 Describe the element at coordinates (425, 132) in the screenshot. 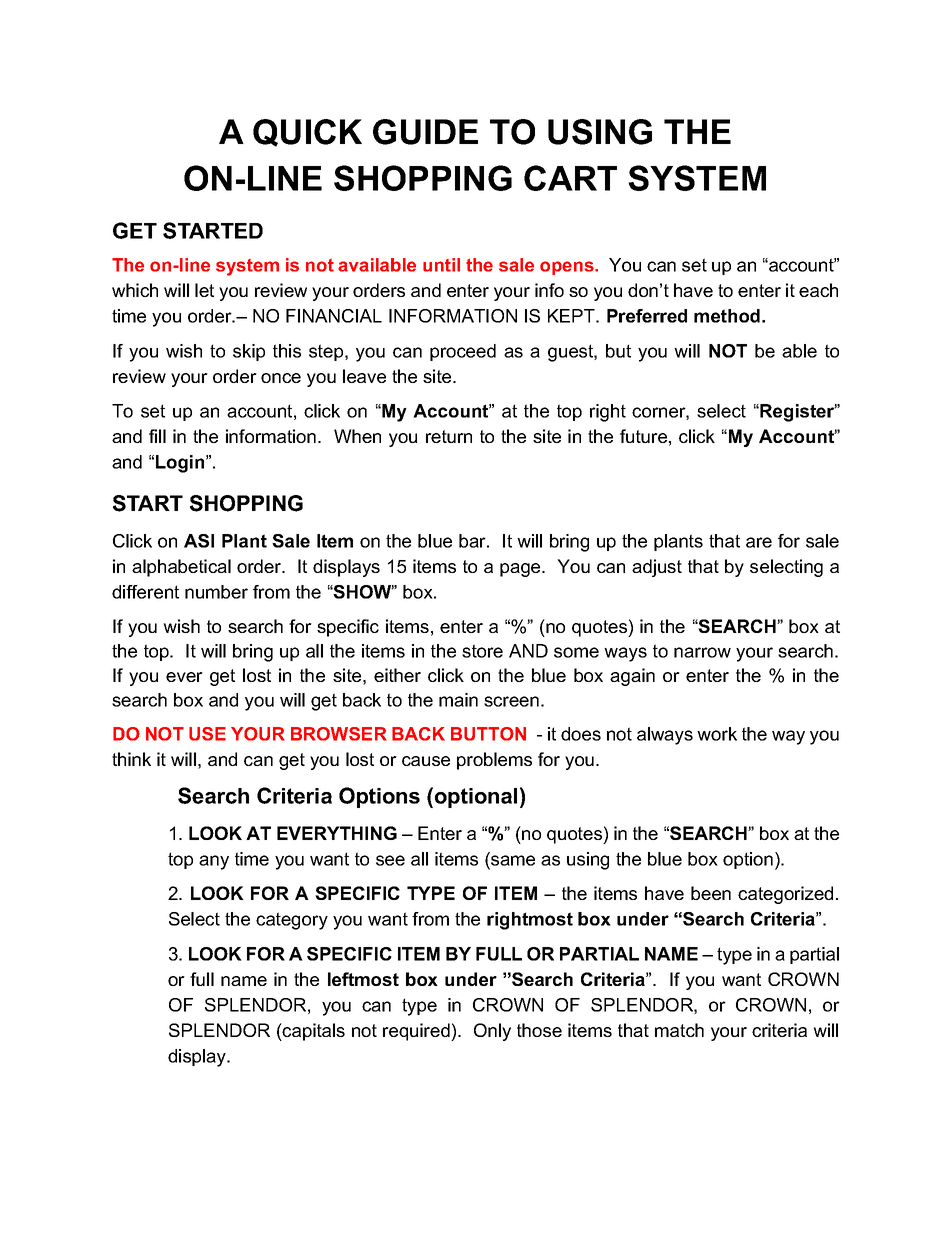

I see `GUIDE` at that location.
